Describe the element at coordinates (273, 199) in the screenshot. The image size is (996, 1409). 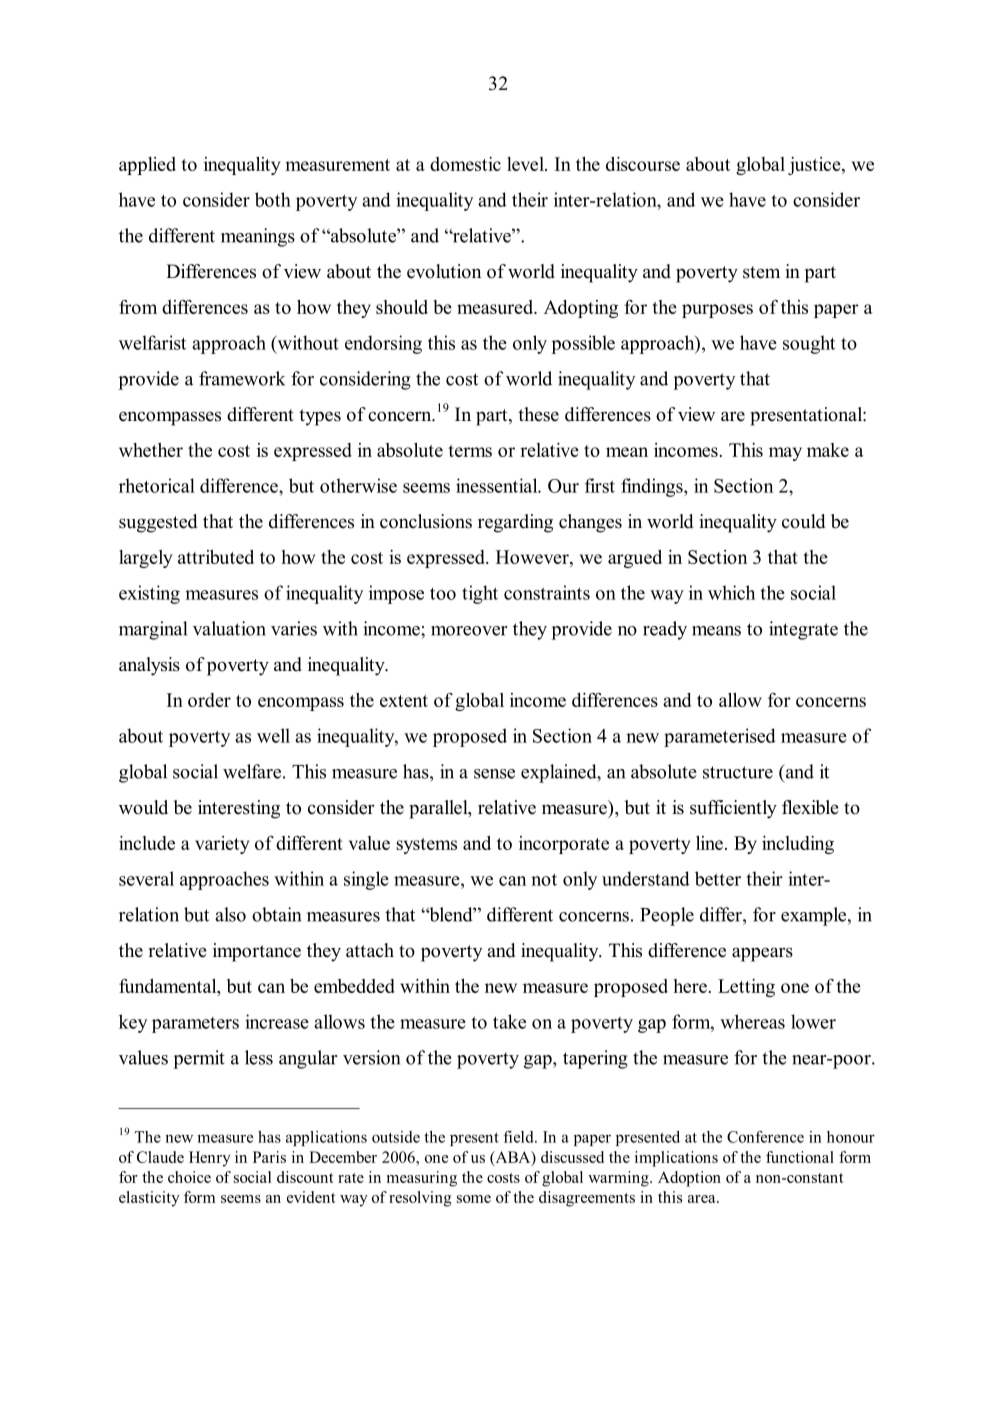
I see `both` at that location.
